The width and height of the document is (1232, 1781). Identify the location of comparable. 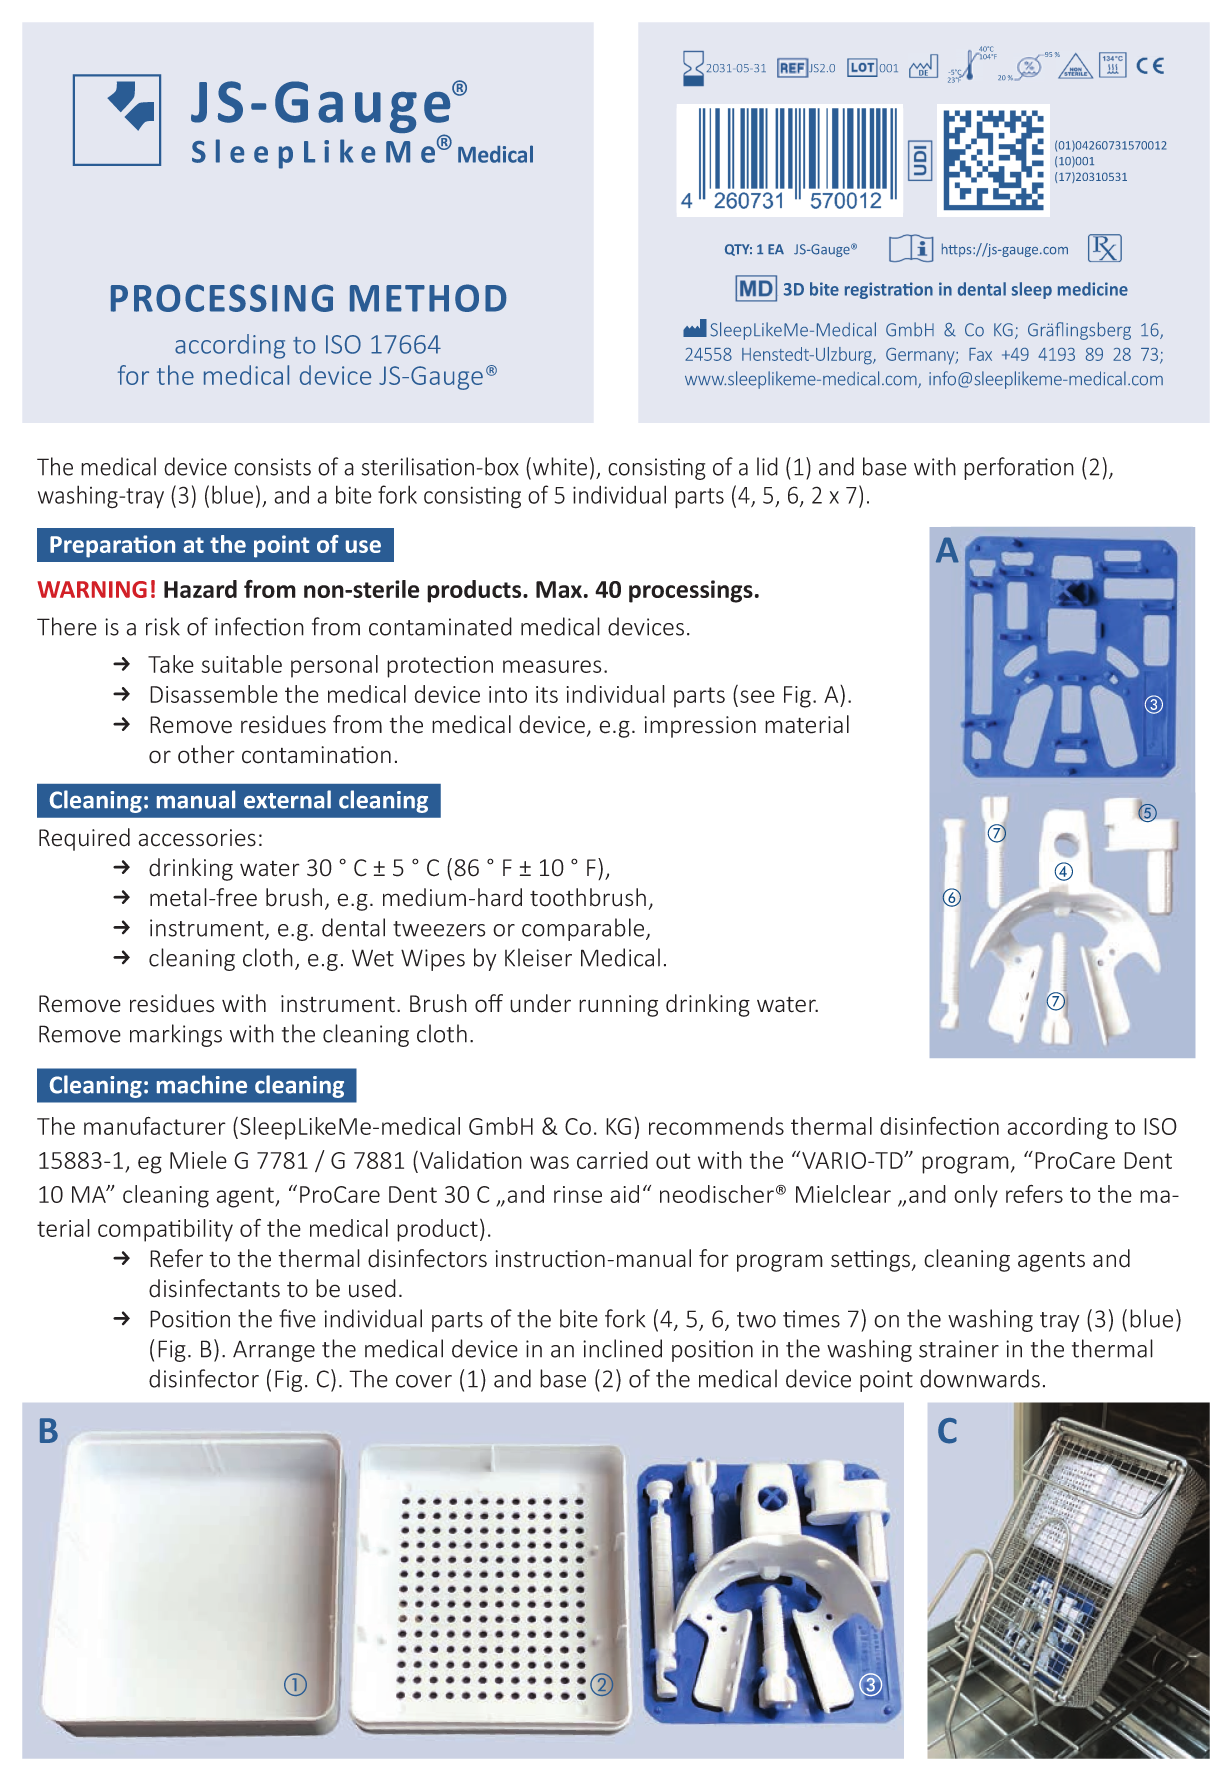
(584, 929).
